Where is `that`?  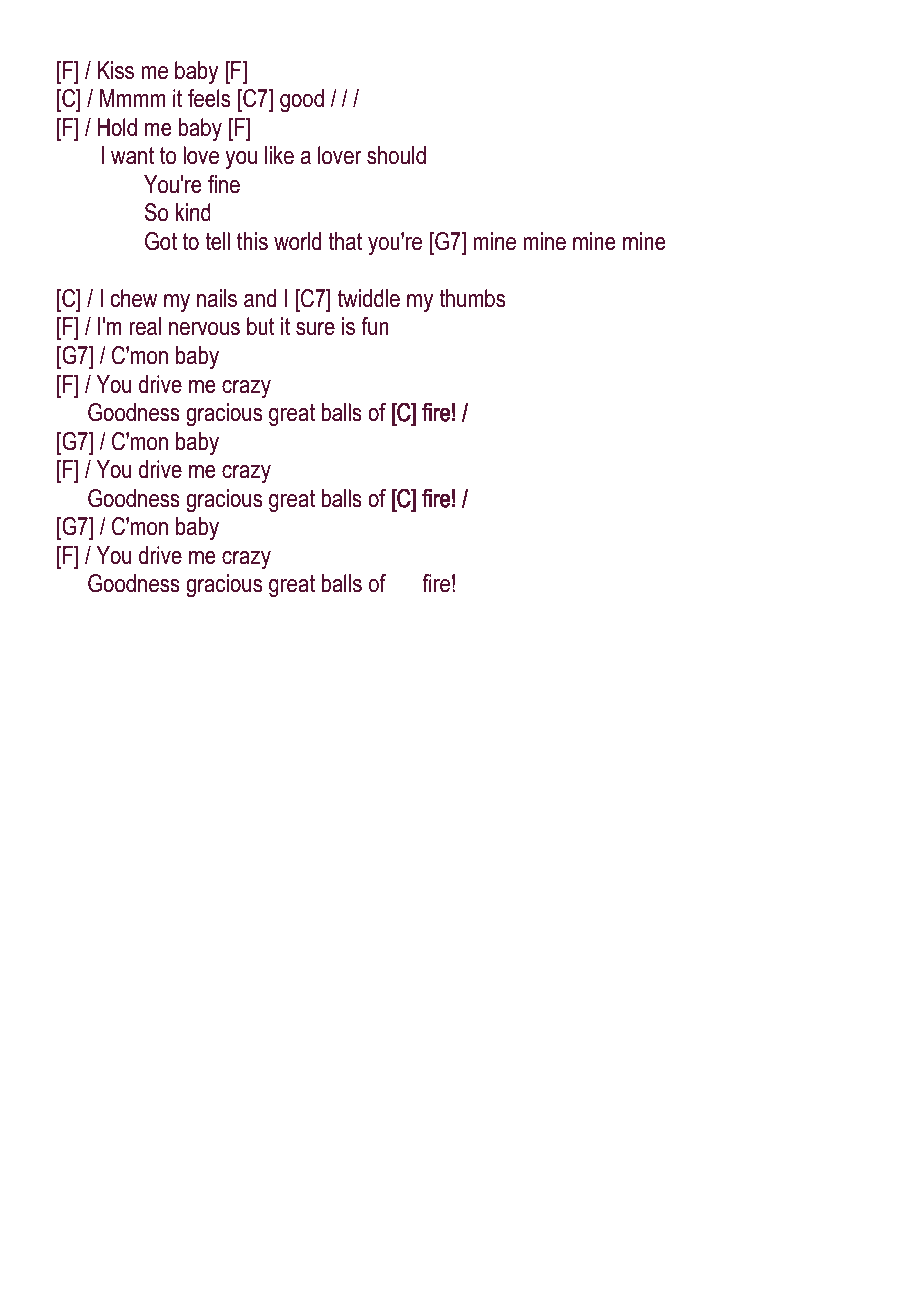
that is located at coordinates (345, 241).
